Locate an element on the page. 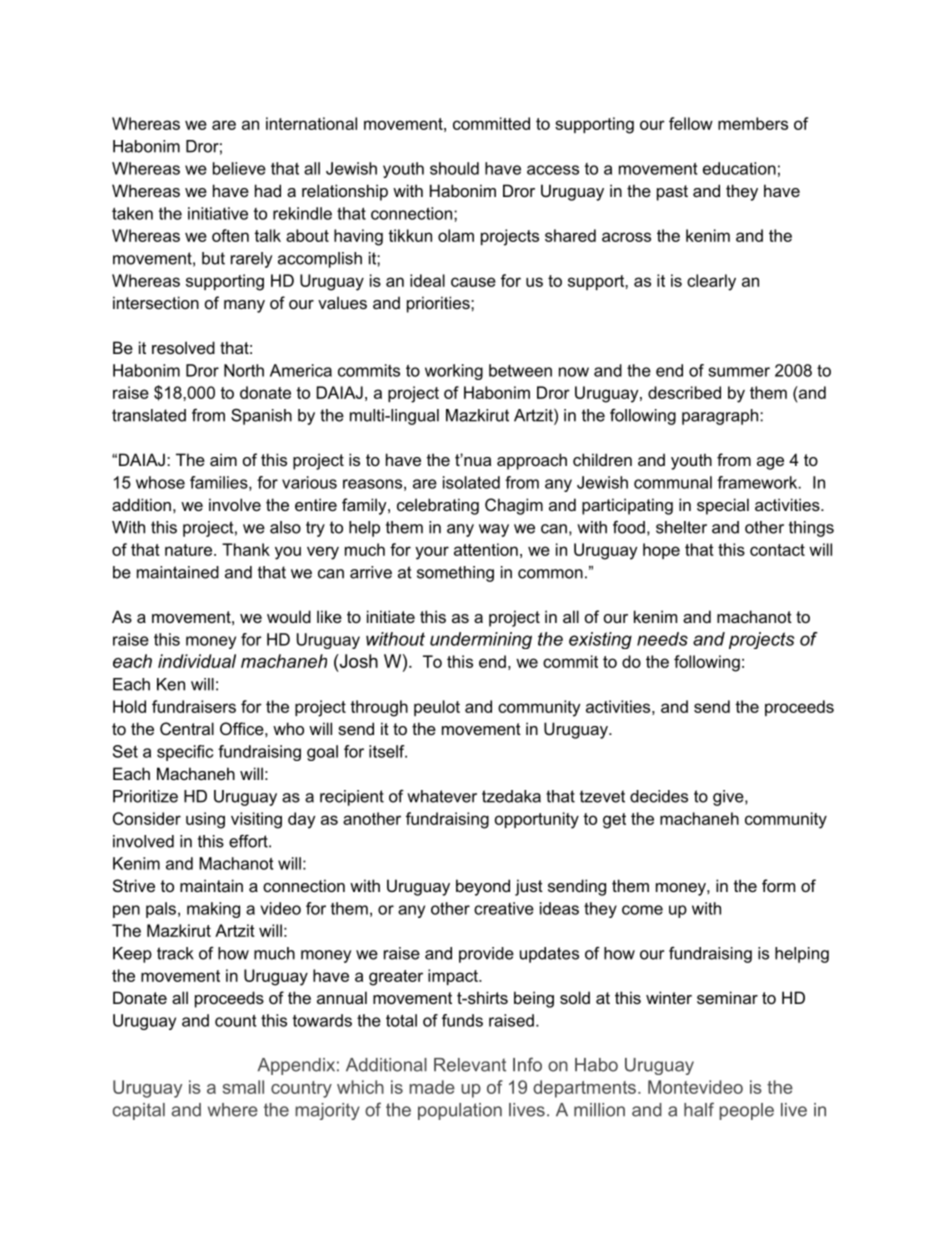 The height and width of the document is (1233, 952). should is located at coordinates (454, 168).
